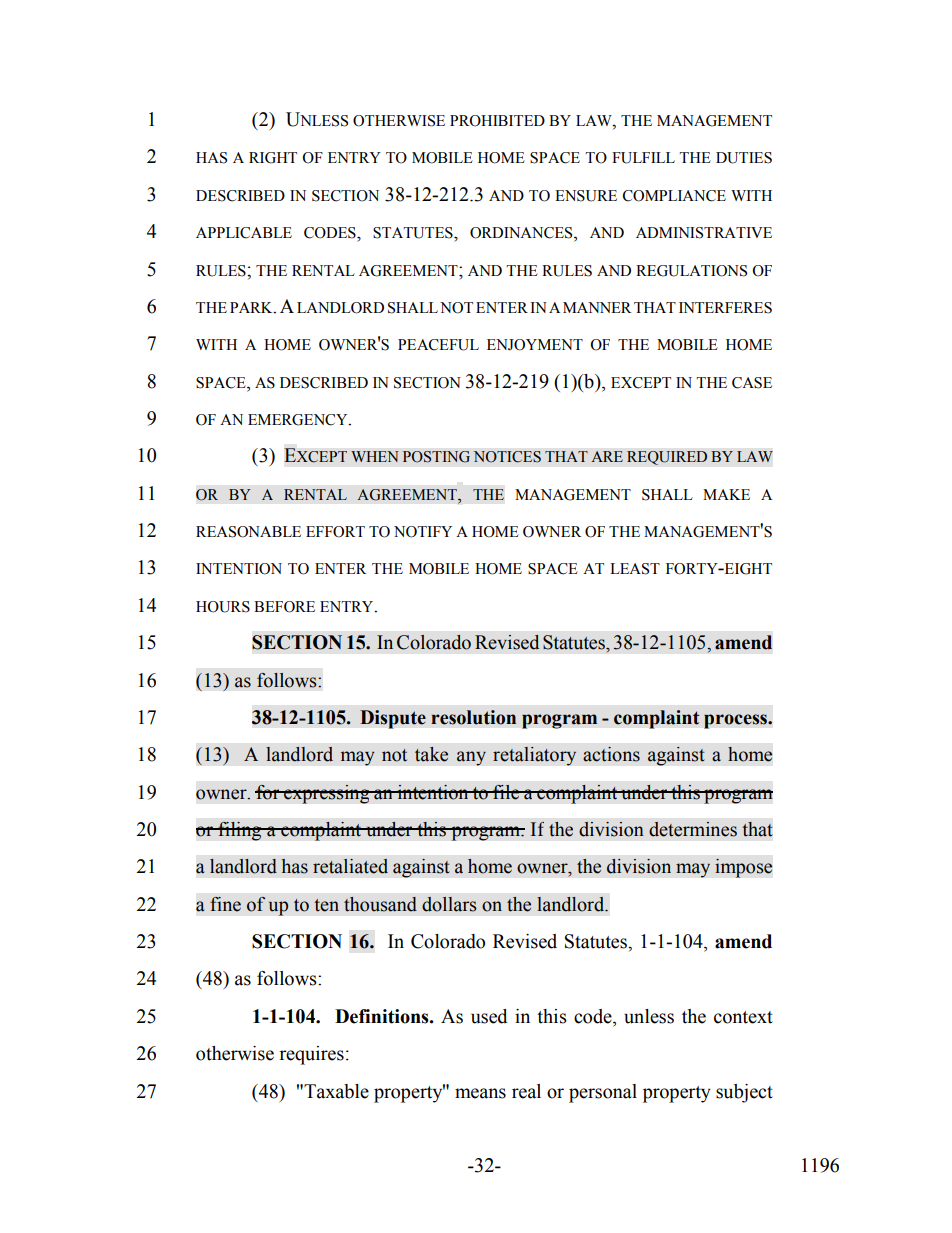  I want to click on determines, so click(693, 829).
